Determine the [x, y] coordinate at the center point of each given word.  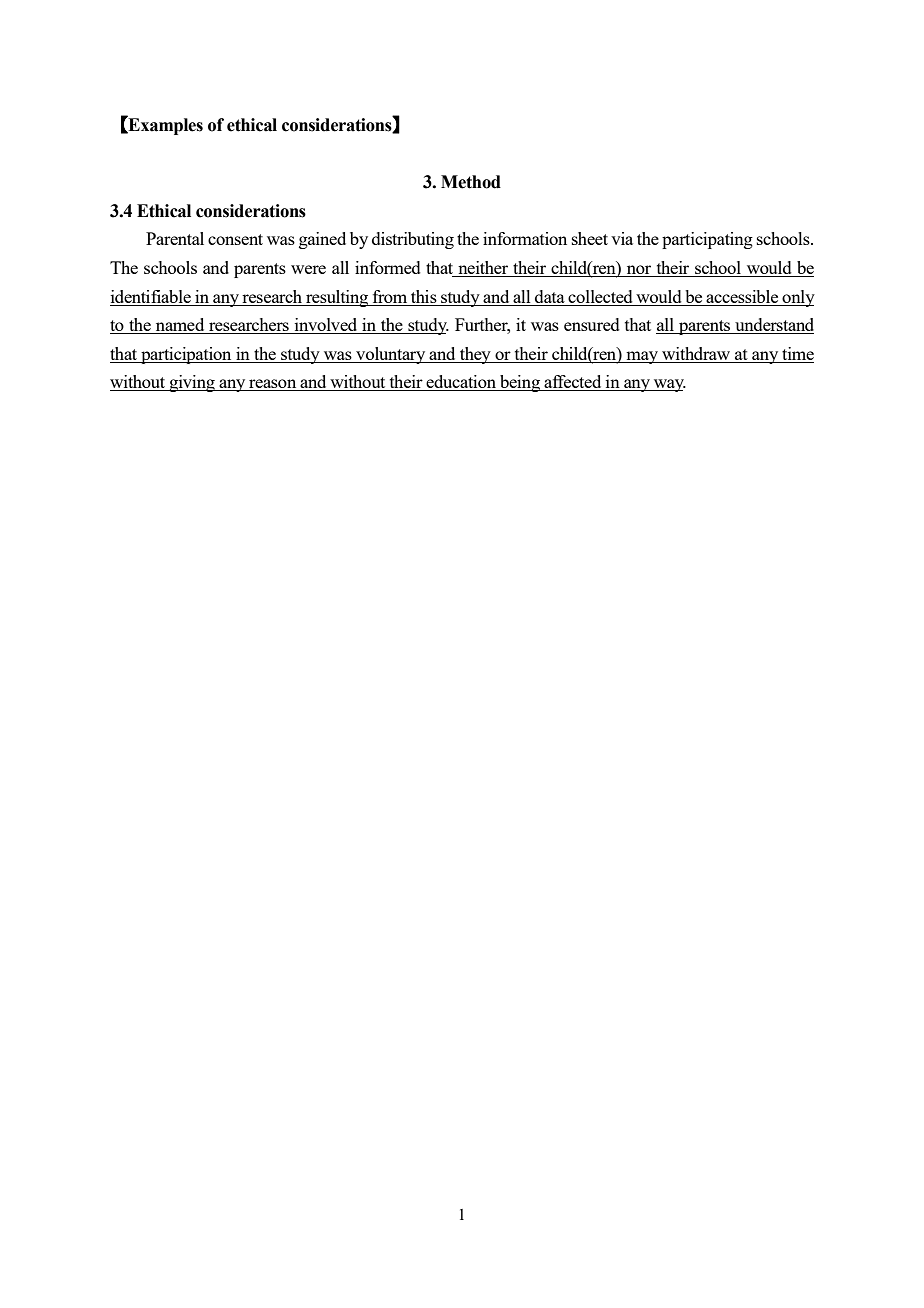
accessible [742, 296]
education [461, 383]
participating [707, 240]
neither [483, 269]
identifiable [151, 296]
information [525, 238]
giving [192, 383]
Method [471, 182]
